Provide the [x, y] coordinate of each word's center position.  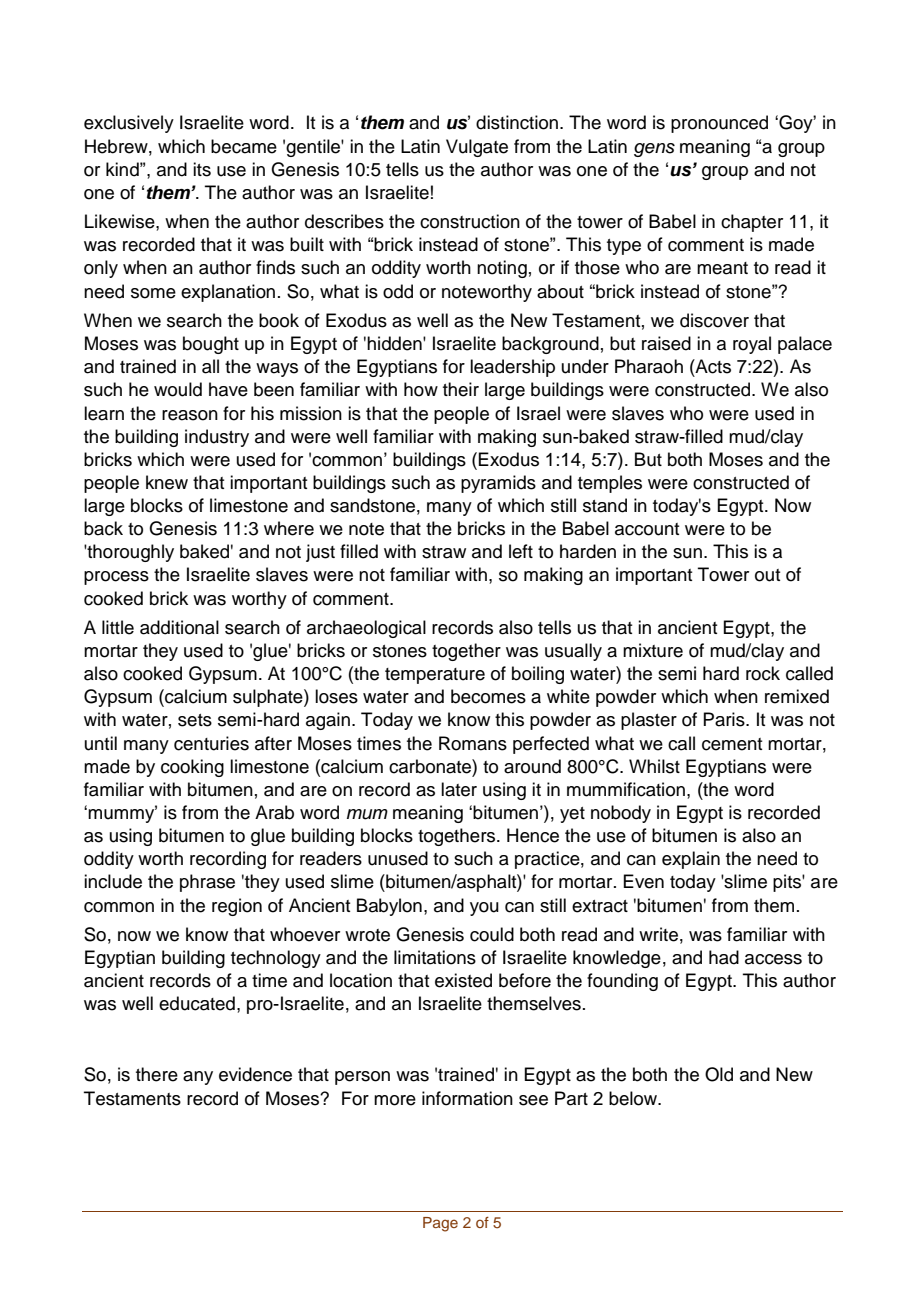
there [157, 1074]
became [244, 146]
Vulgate [477, 148]
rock [763, 673]
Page [440, 1224]
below [634, 1098]
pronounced [719, 124]
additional [179, 627]
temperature [435, 676]
